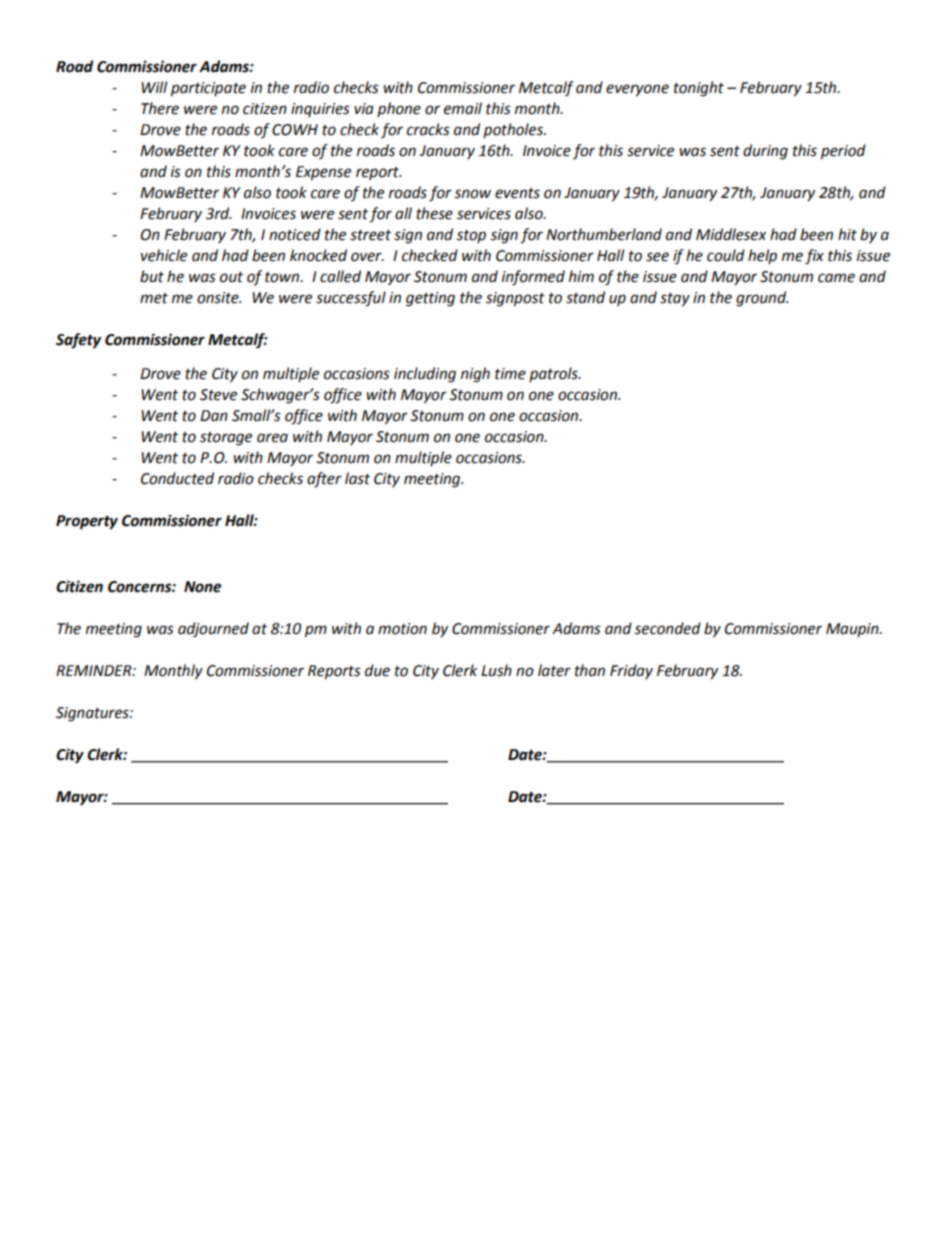  What do you see at coordinates (496, 670) in the image?
I see `Lush` at bounding box center [496, 670].
